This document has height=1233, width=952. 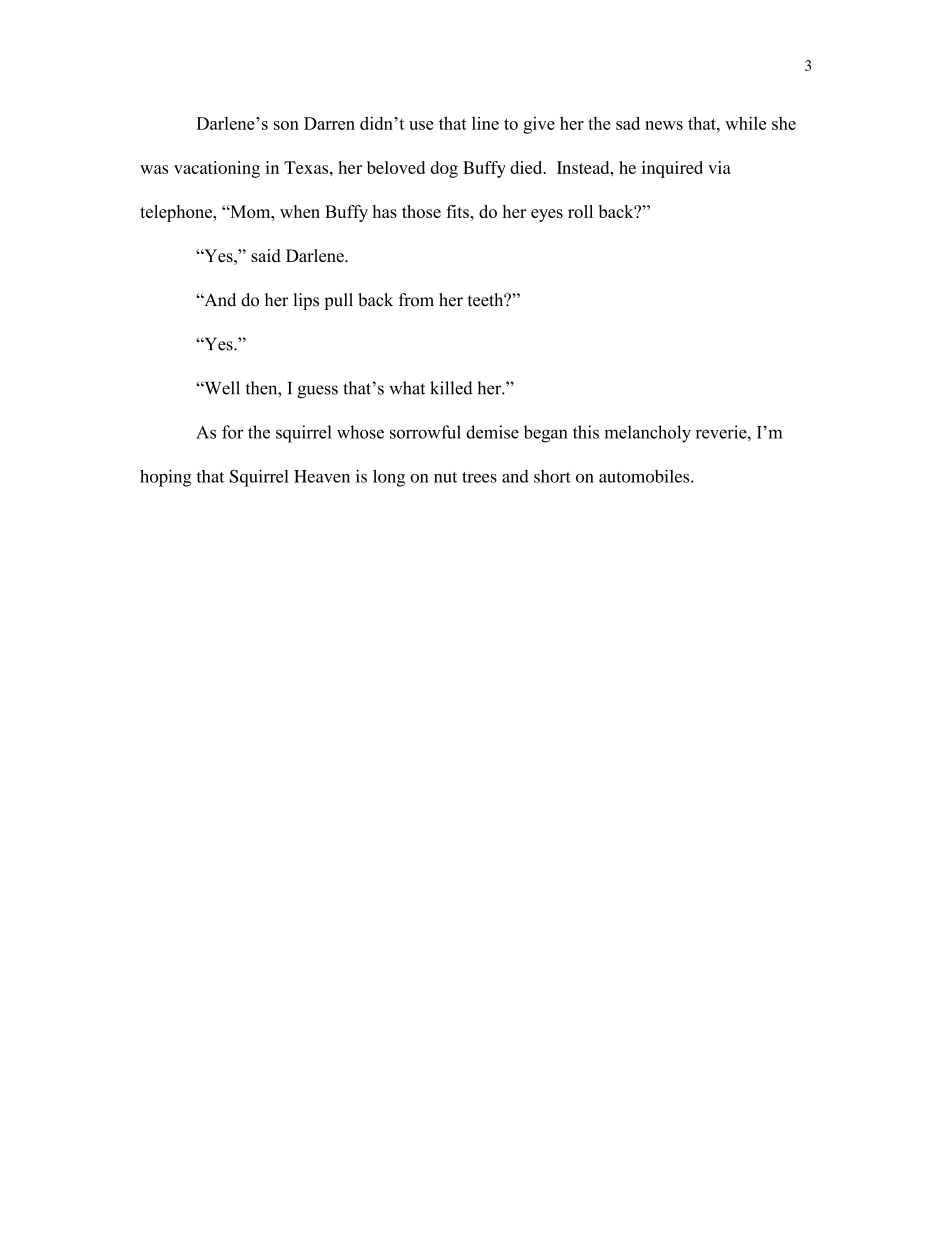 What do you see at coordinates (416, 300) in the document?
I see `from` at bounding box center [416, 300].
